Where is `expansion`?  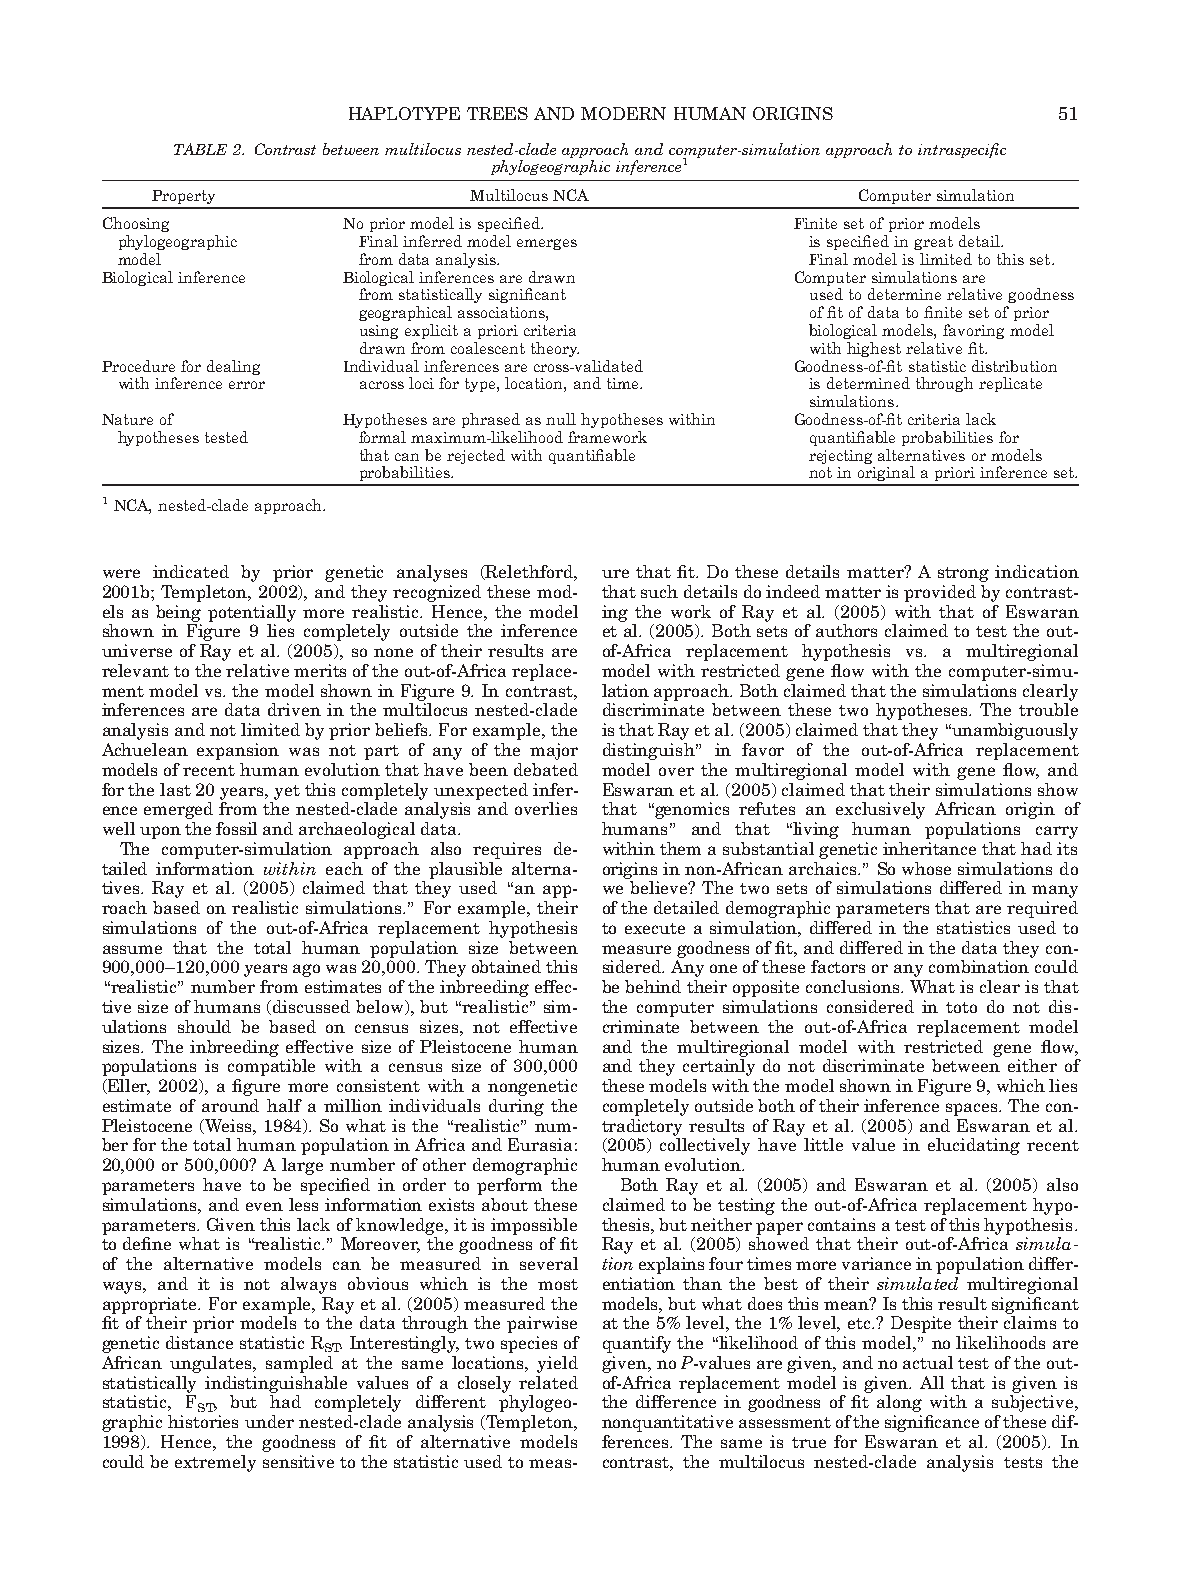
expansion is located at coordinates (238, 751).
